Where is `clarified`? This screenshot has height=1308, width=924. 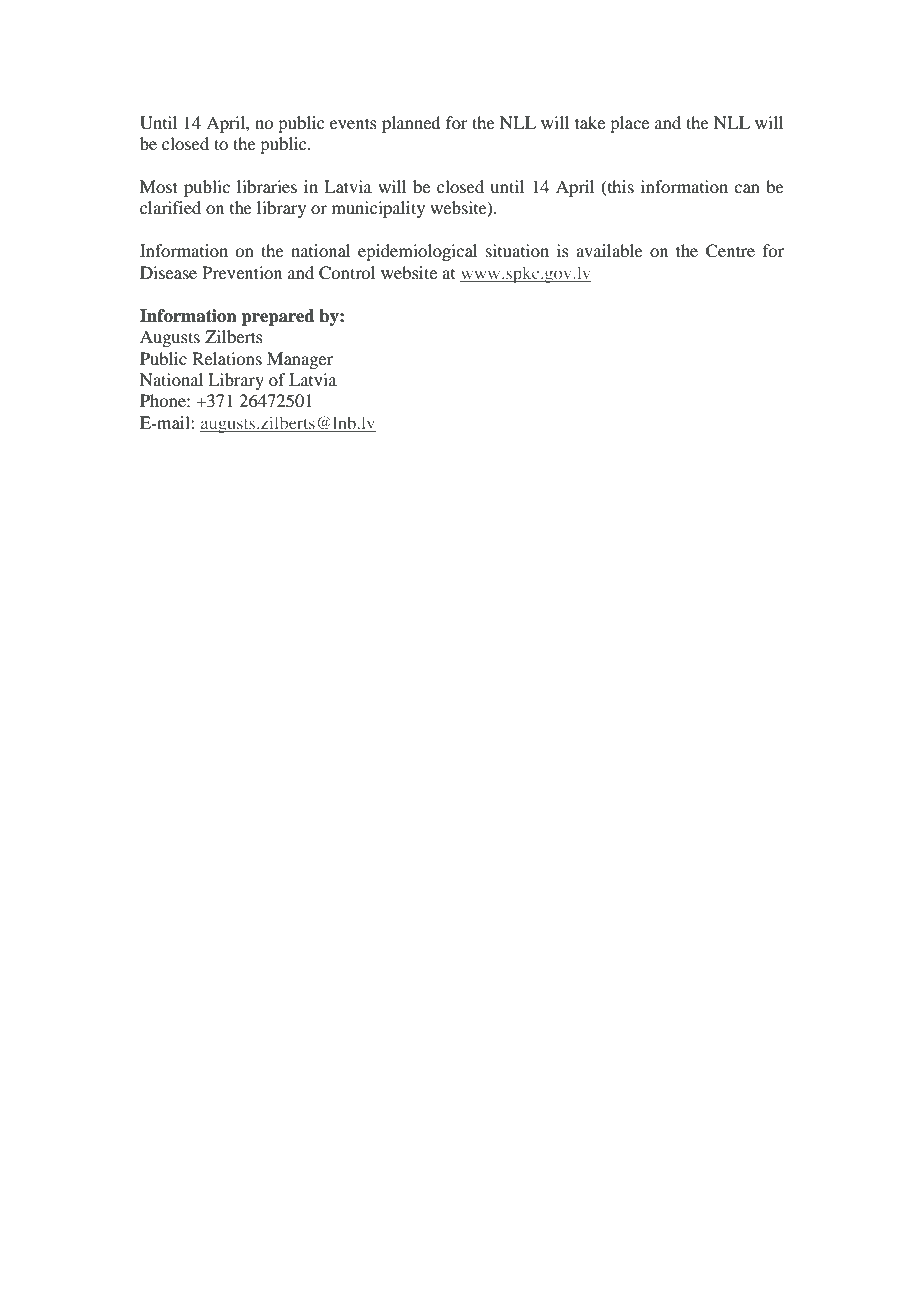
clarified is located at coordinates (170, 207).
